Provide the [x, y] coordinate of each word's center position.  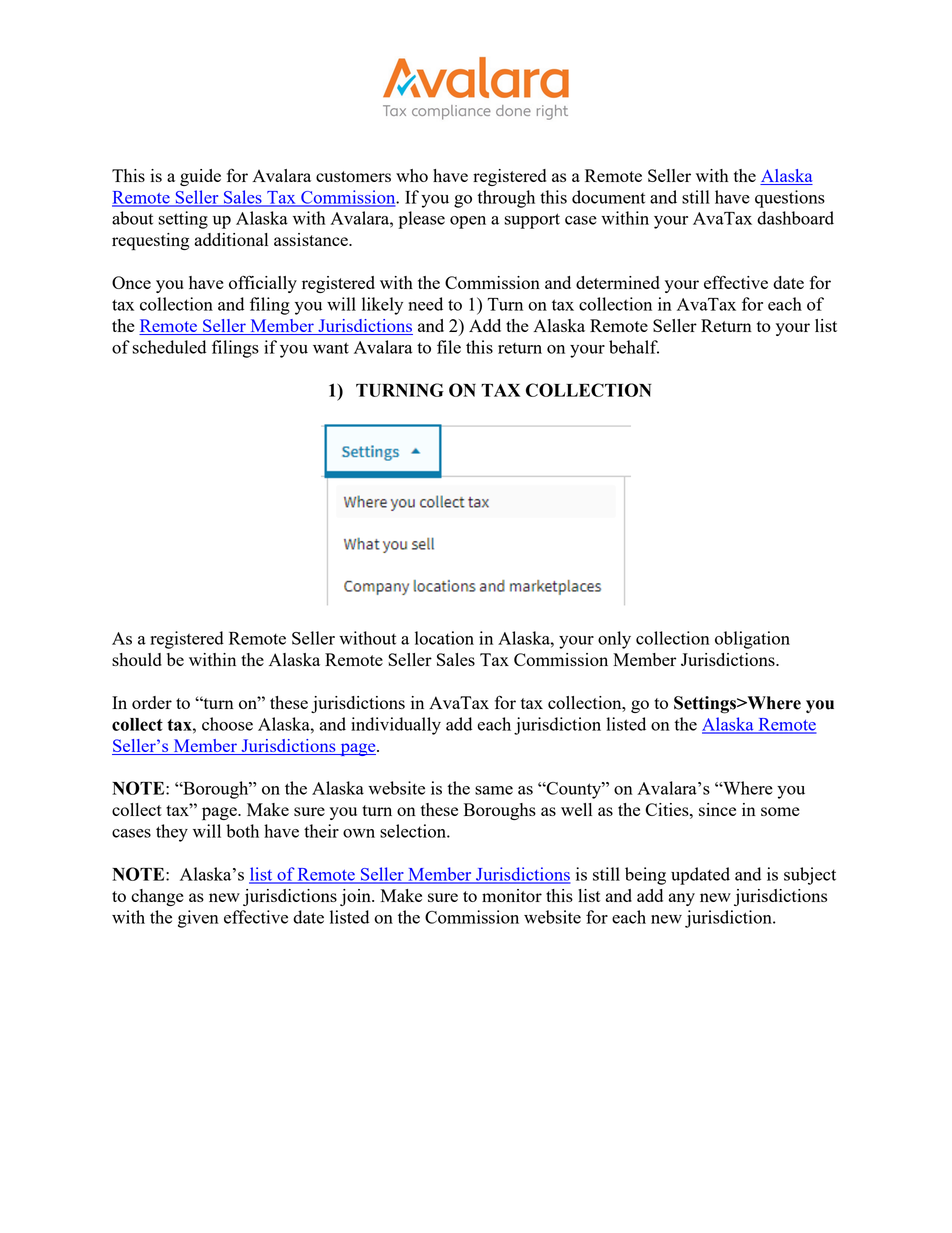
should [137, 659]
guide [200, 177]
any [682, 899]
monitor [512, 895]
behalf [634, 347]
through [506, 199]
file [449, 347]
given [198, 919]
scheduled [169, 347]
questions [790, 199]
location [444, 638]
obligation [752, 640]
